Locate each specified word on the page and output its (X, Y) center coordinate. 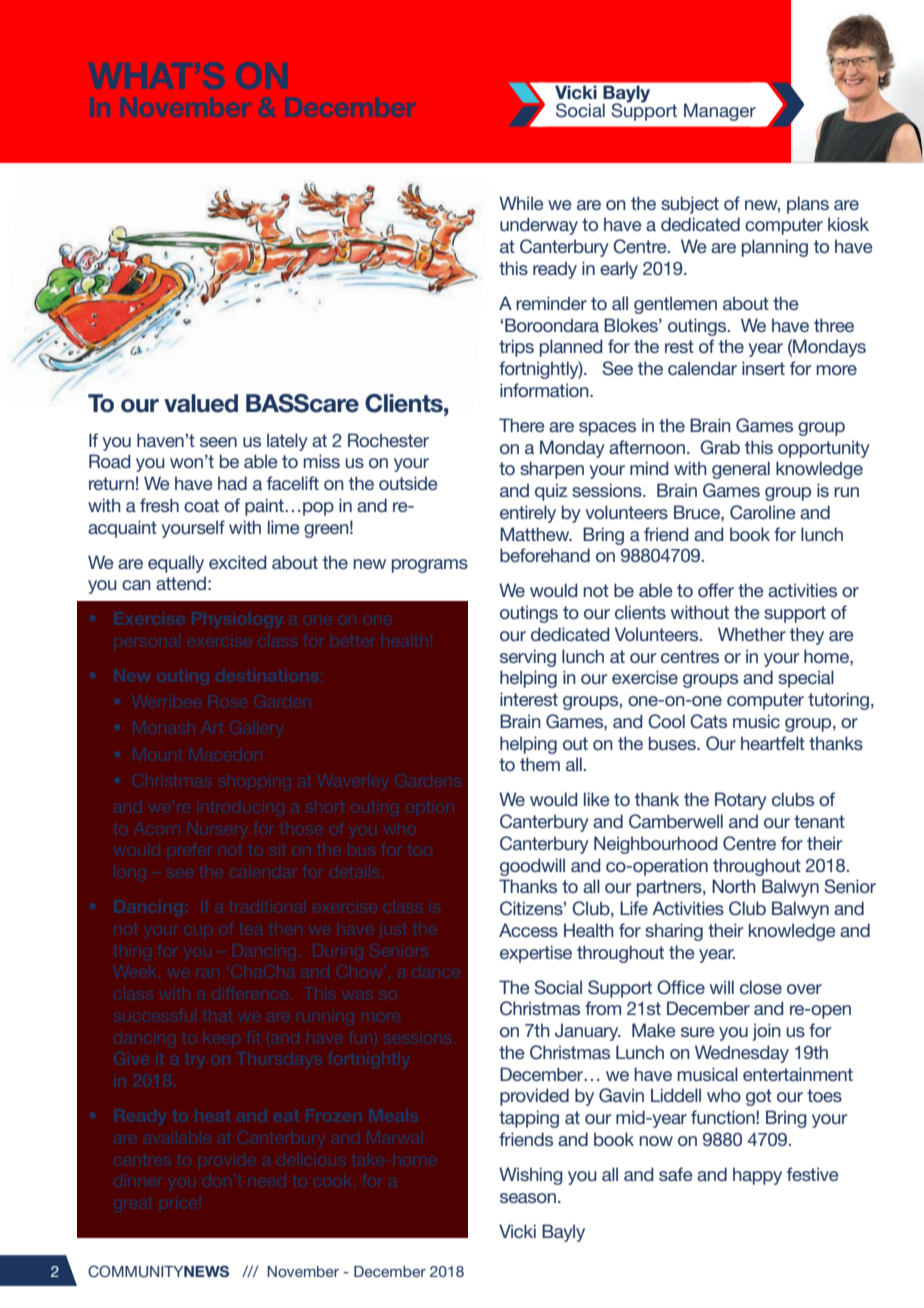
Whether (752, 634)
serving (528, 658)
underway (539, 226)
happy (757, 1176)
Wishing (531, 1176)
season (529, 1198)
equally (176, 564)
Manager (720, 112)
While (521, 203)
